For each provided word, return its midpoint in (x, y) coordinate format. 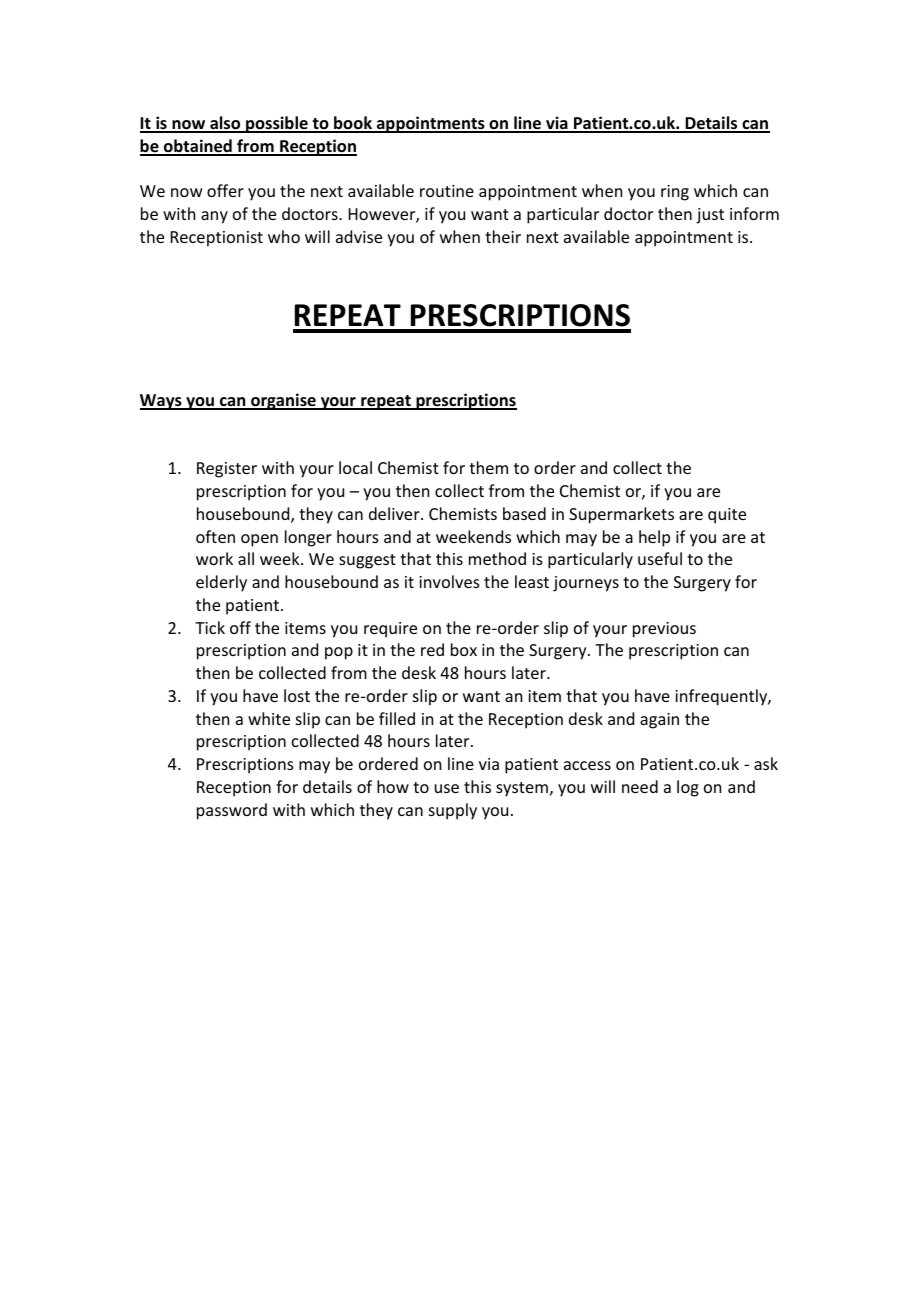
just (710, 216)
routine (447, 191)
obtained (198, 147)
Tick (210, 627)
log (688, 788)
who (284, 236)
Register (227, 470)
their (503, 236)
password (232, 811)
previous (664, 630)
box (464, 649)
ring (675, 193)
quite (727, 516)
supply (453, 811)
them (488, 467)
